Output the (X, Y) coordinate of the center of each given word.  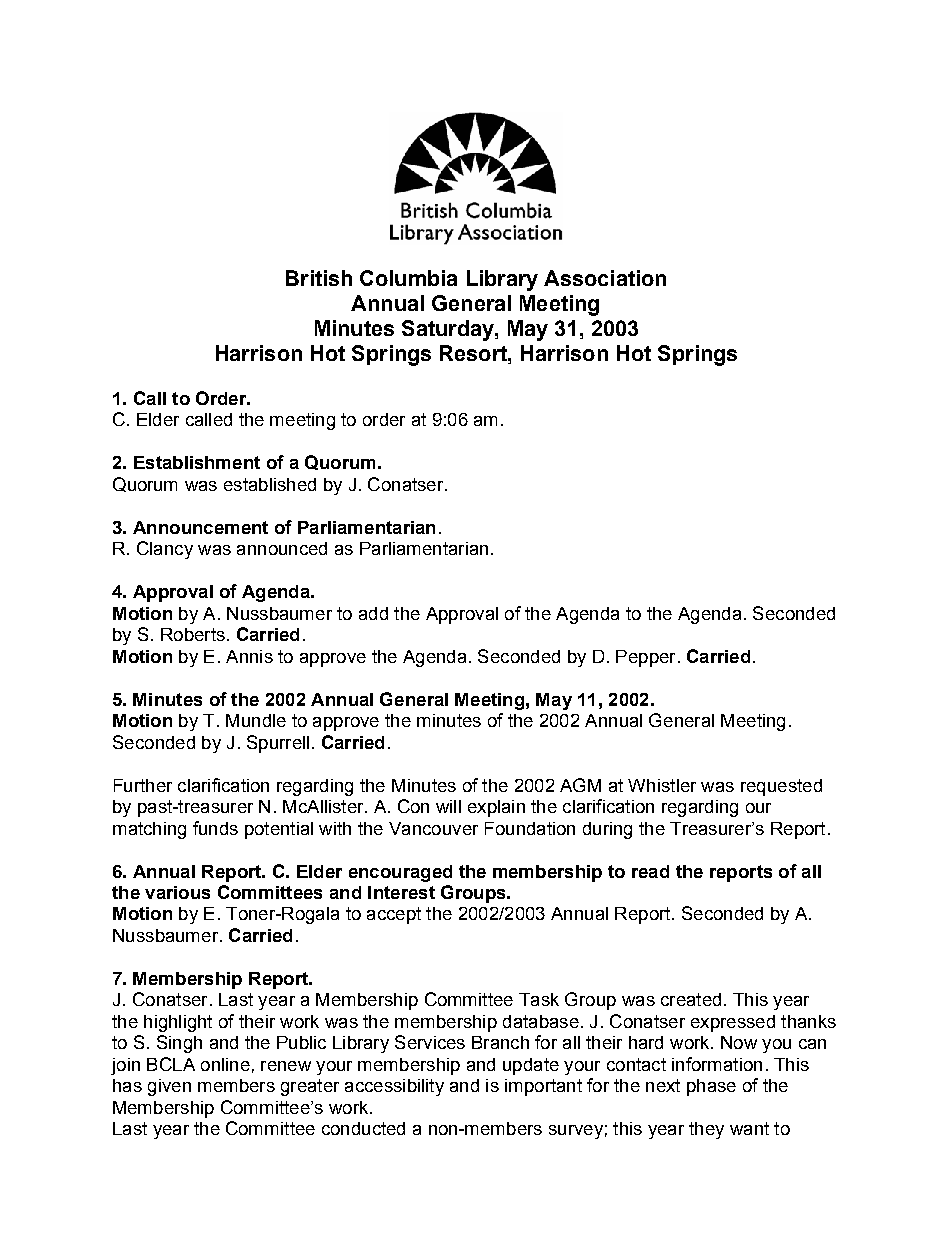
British (319, 278)
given (169, 1087)
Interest (401, 892)
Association (605, 278)
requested (781, 787)
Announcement (200, 527)
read (650, 871)
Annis (249, 656)
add (373, 613)
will (448, 806)
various (177, 892)
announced (282, 548)
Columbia (408, 278)
